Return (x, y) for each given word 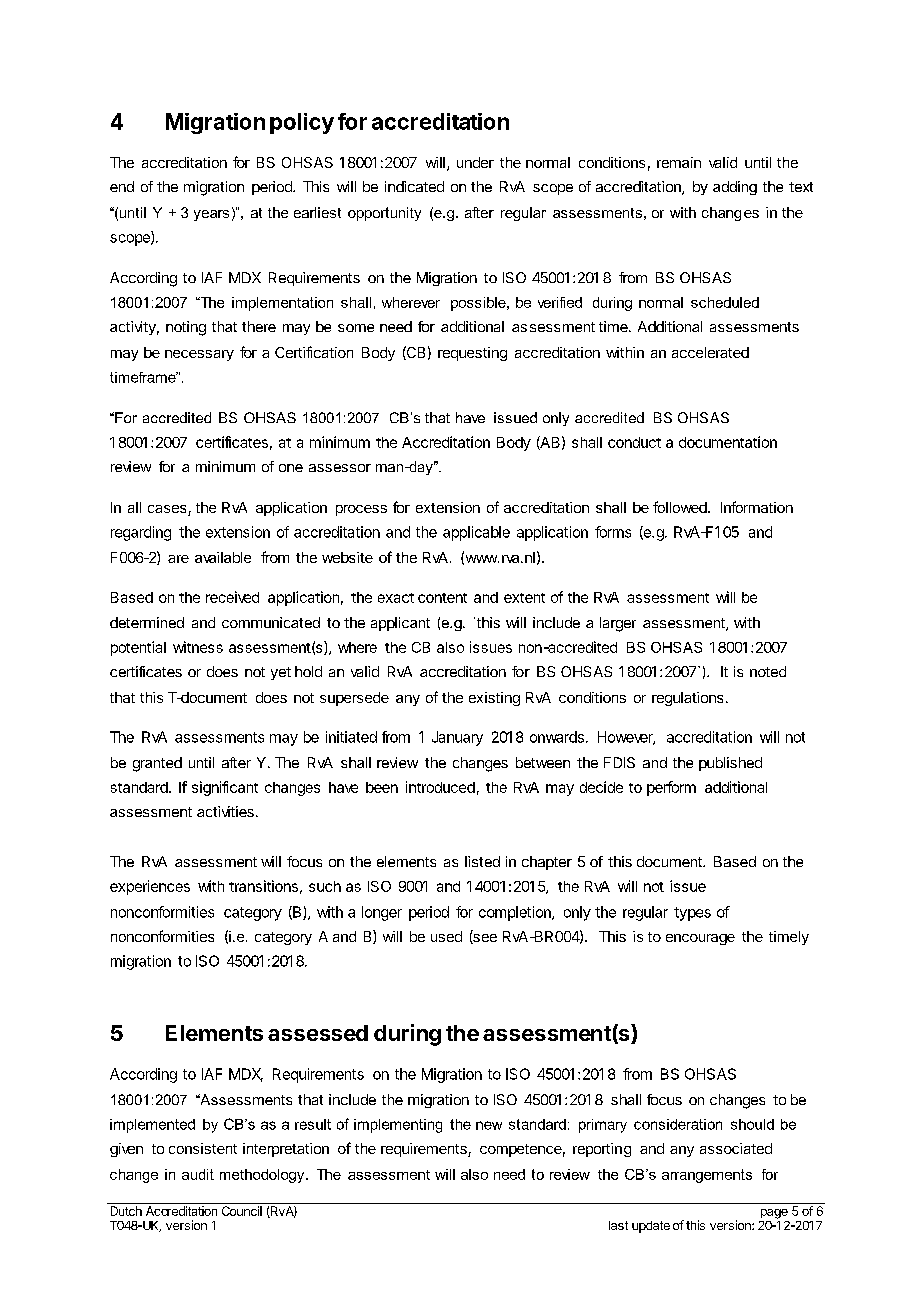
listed (482, 861)
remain (679, 162)
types (692, 914)
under (475, 162)
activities (225, 811)
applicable (476, 533)
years (211, 215)
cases (168, 510)
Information (757, 507)
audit (198, 1174)
